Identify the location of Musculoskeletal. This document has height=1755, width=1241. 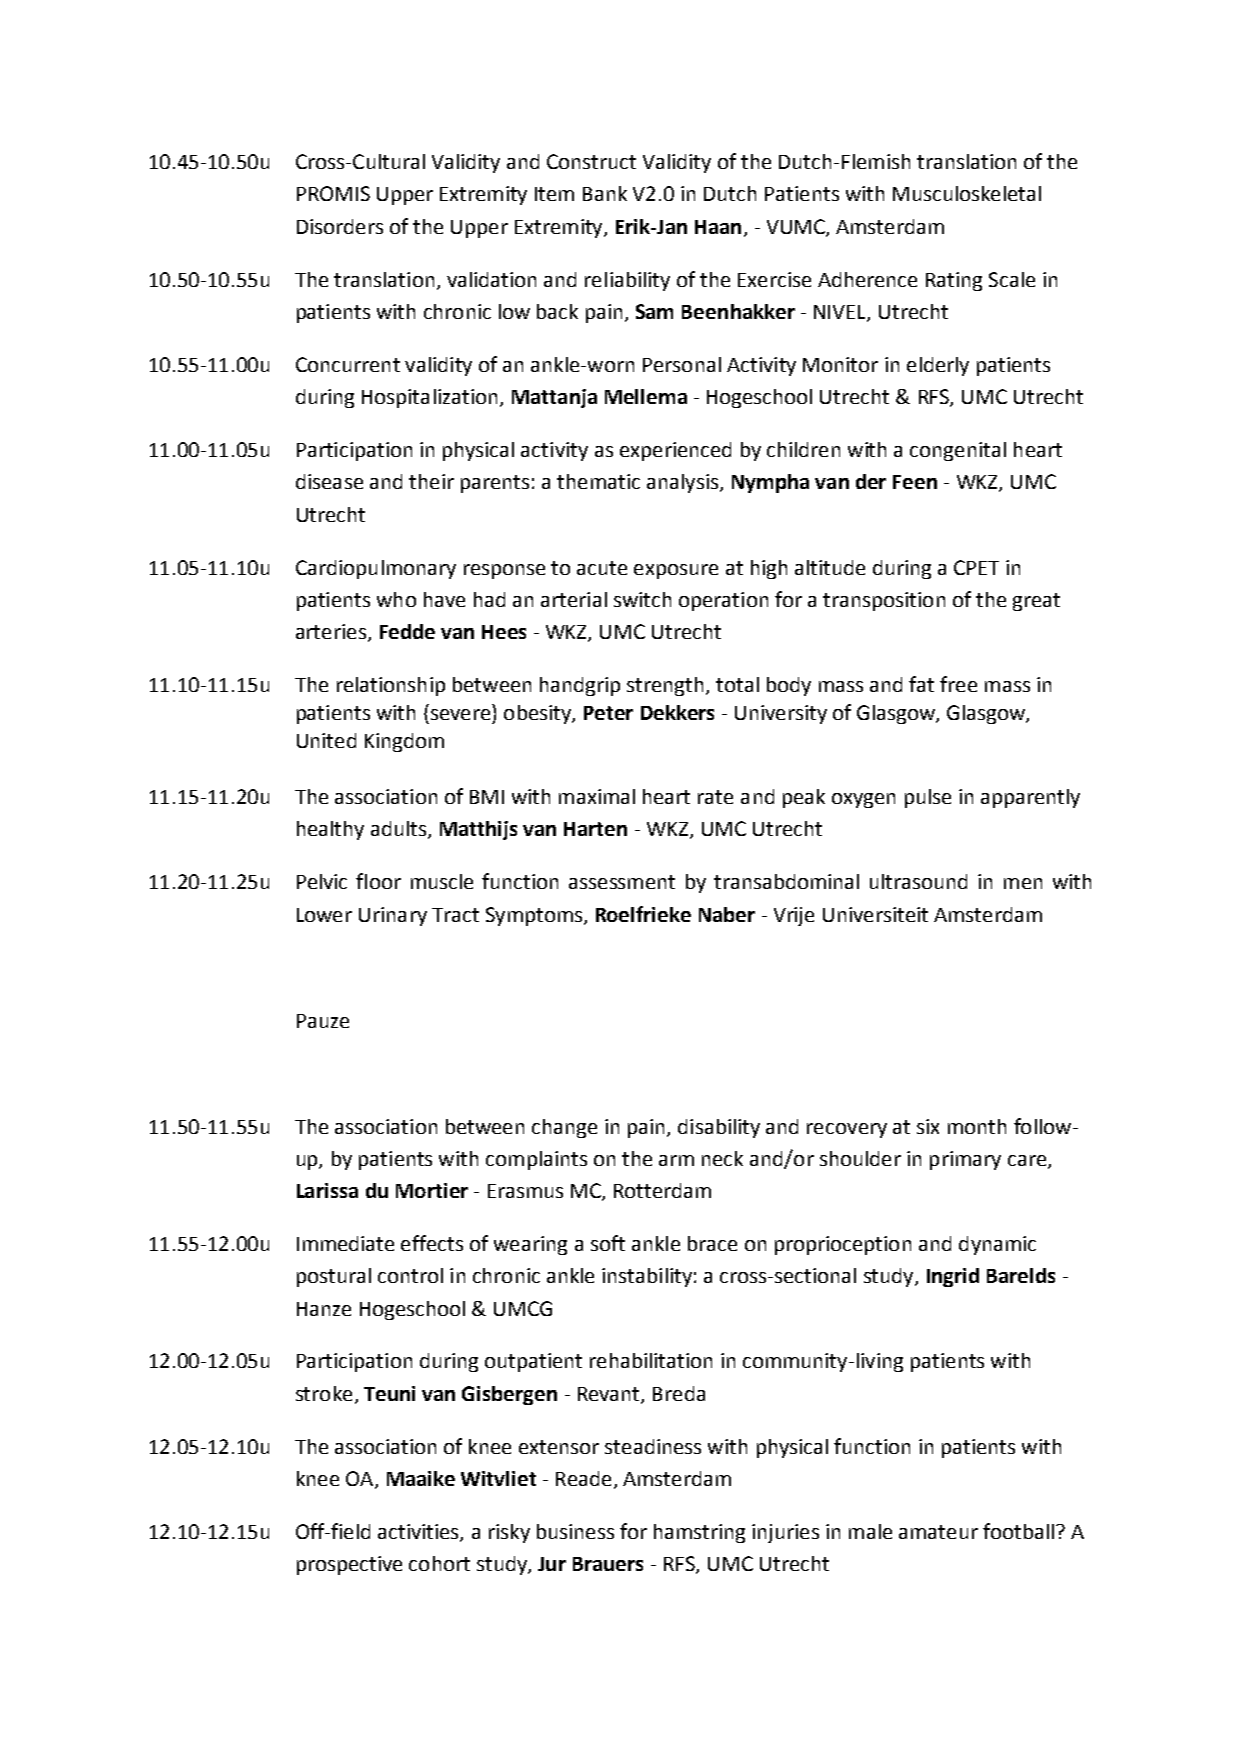
(967, 193).
